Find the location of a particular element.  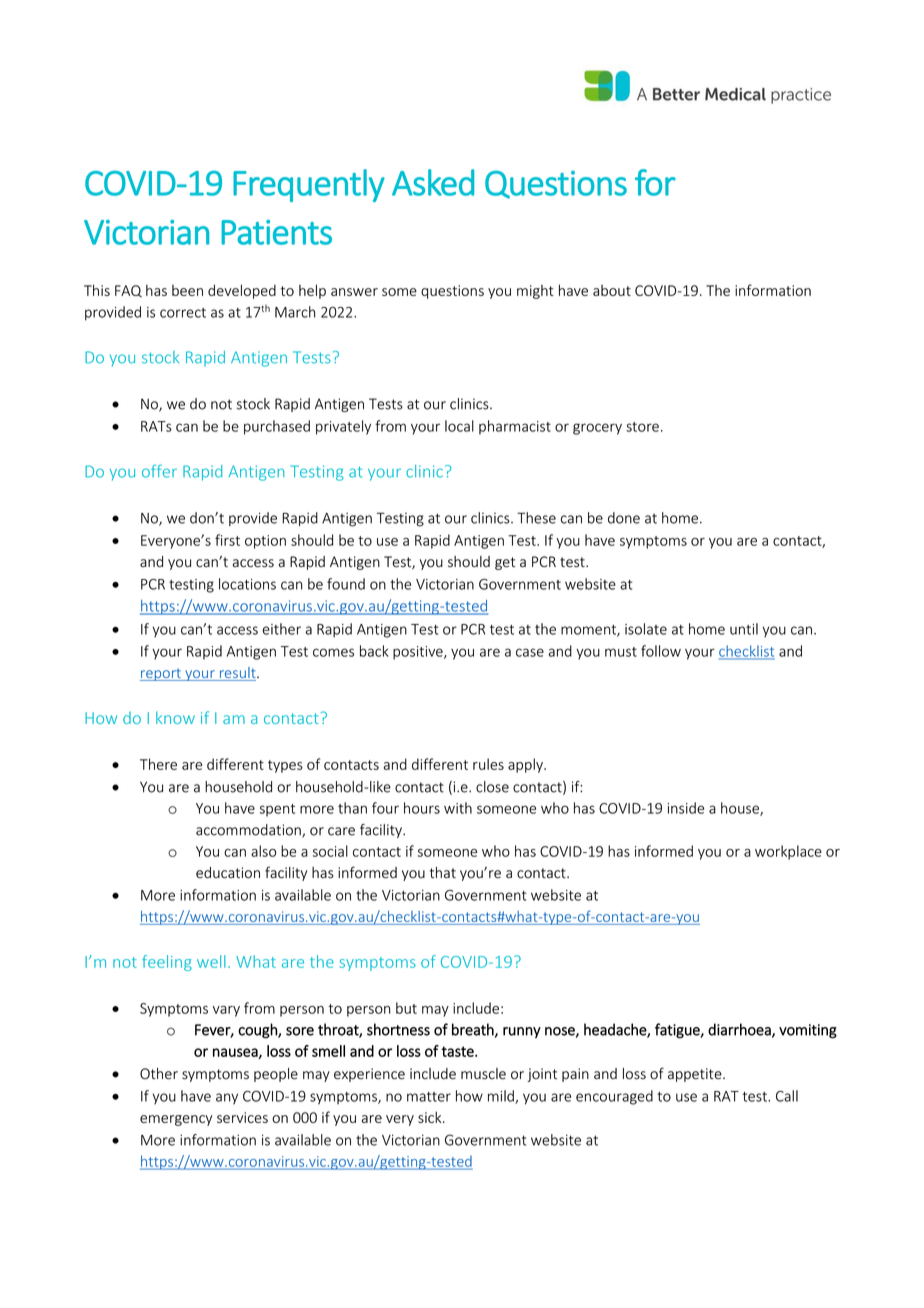

about is located at coordinates (612, 290).
